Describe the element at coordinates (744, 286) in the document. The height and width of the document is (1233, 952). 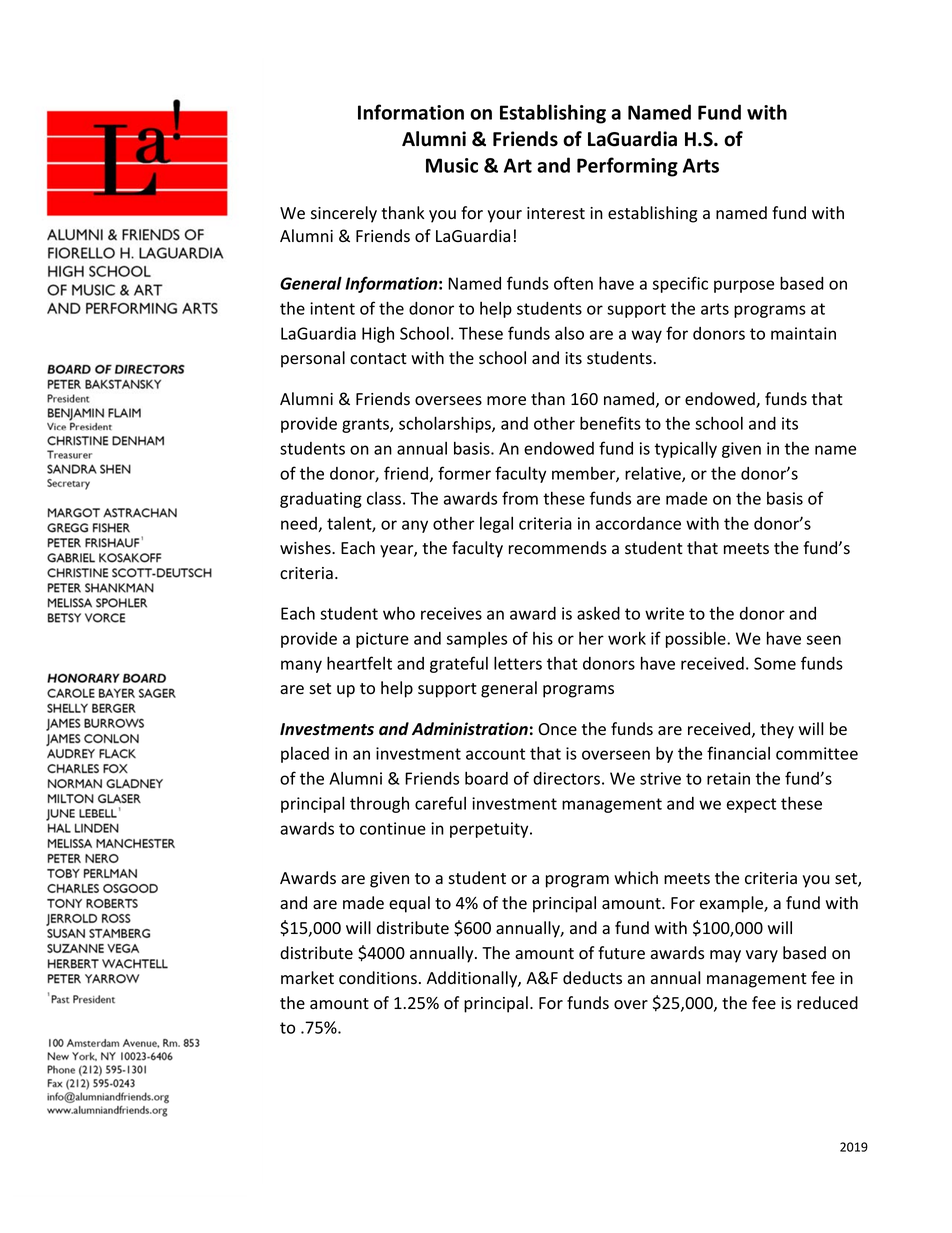
I see `purpose` at that location.
